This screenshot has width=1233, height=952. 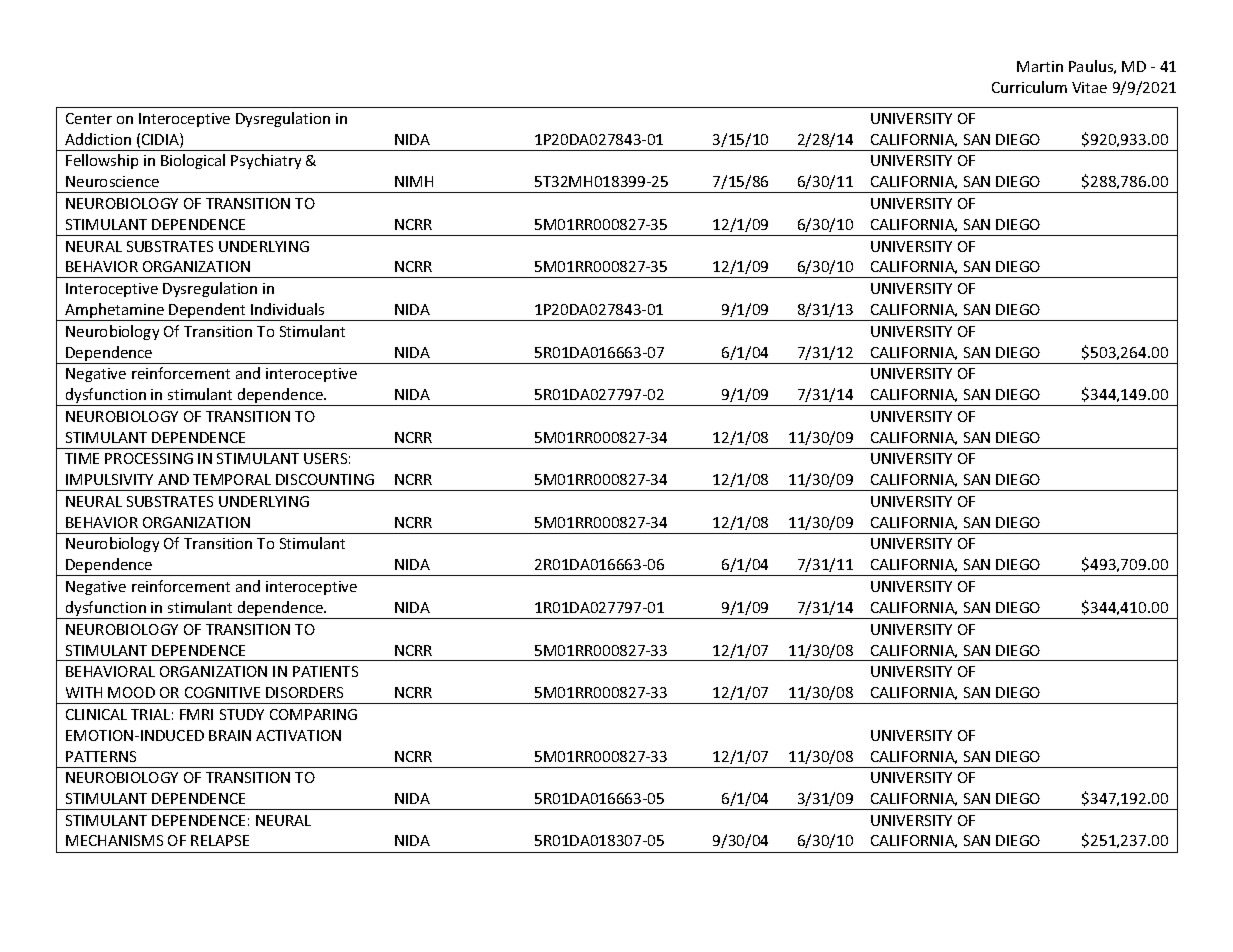 I want to click on Curriculum, so click(x=1029, y=87).
